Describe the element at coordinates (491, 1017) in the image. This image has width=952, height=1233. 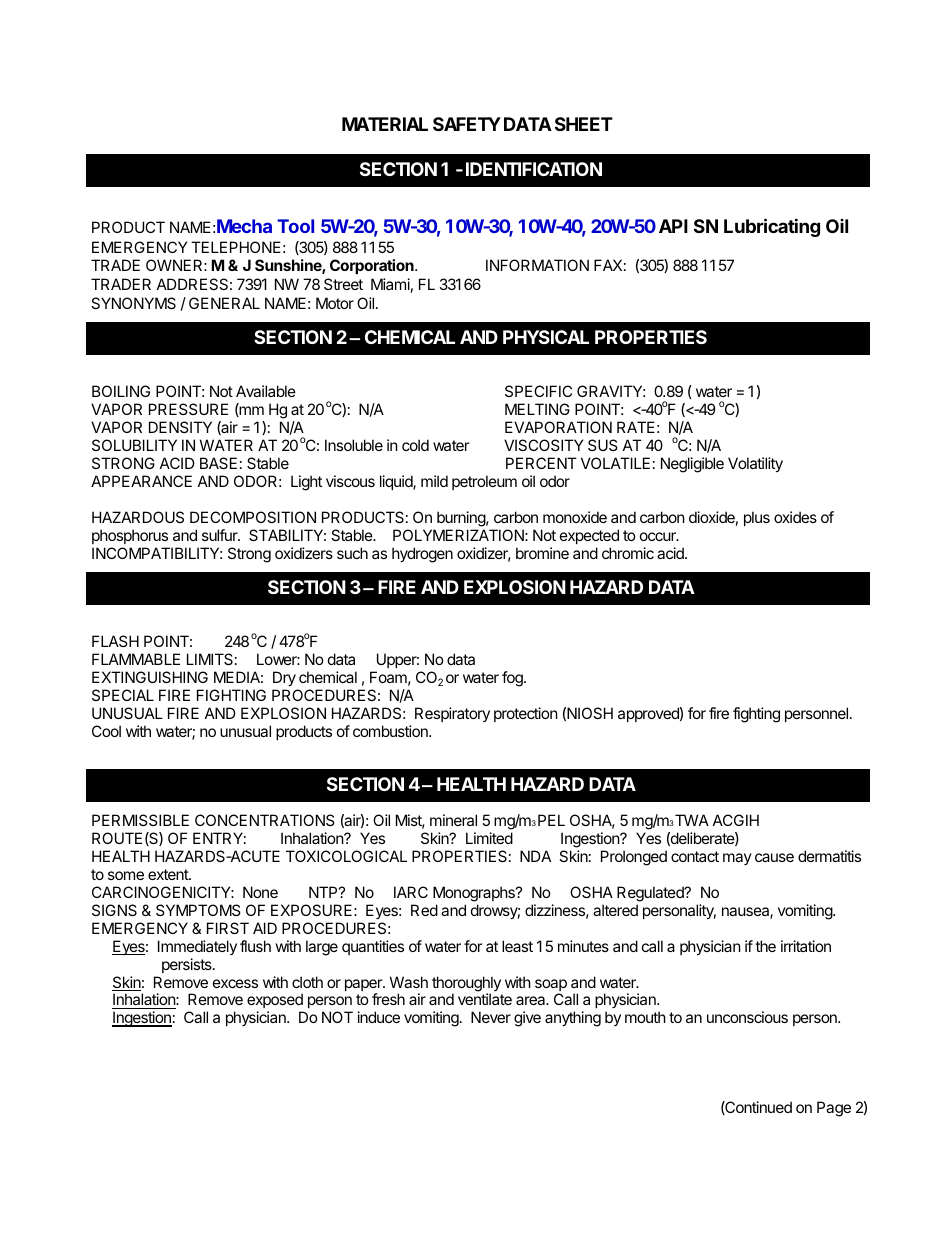
I see `Never` at that location.
